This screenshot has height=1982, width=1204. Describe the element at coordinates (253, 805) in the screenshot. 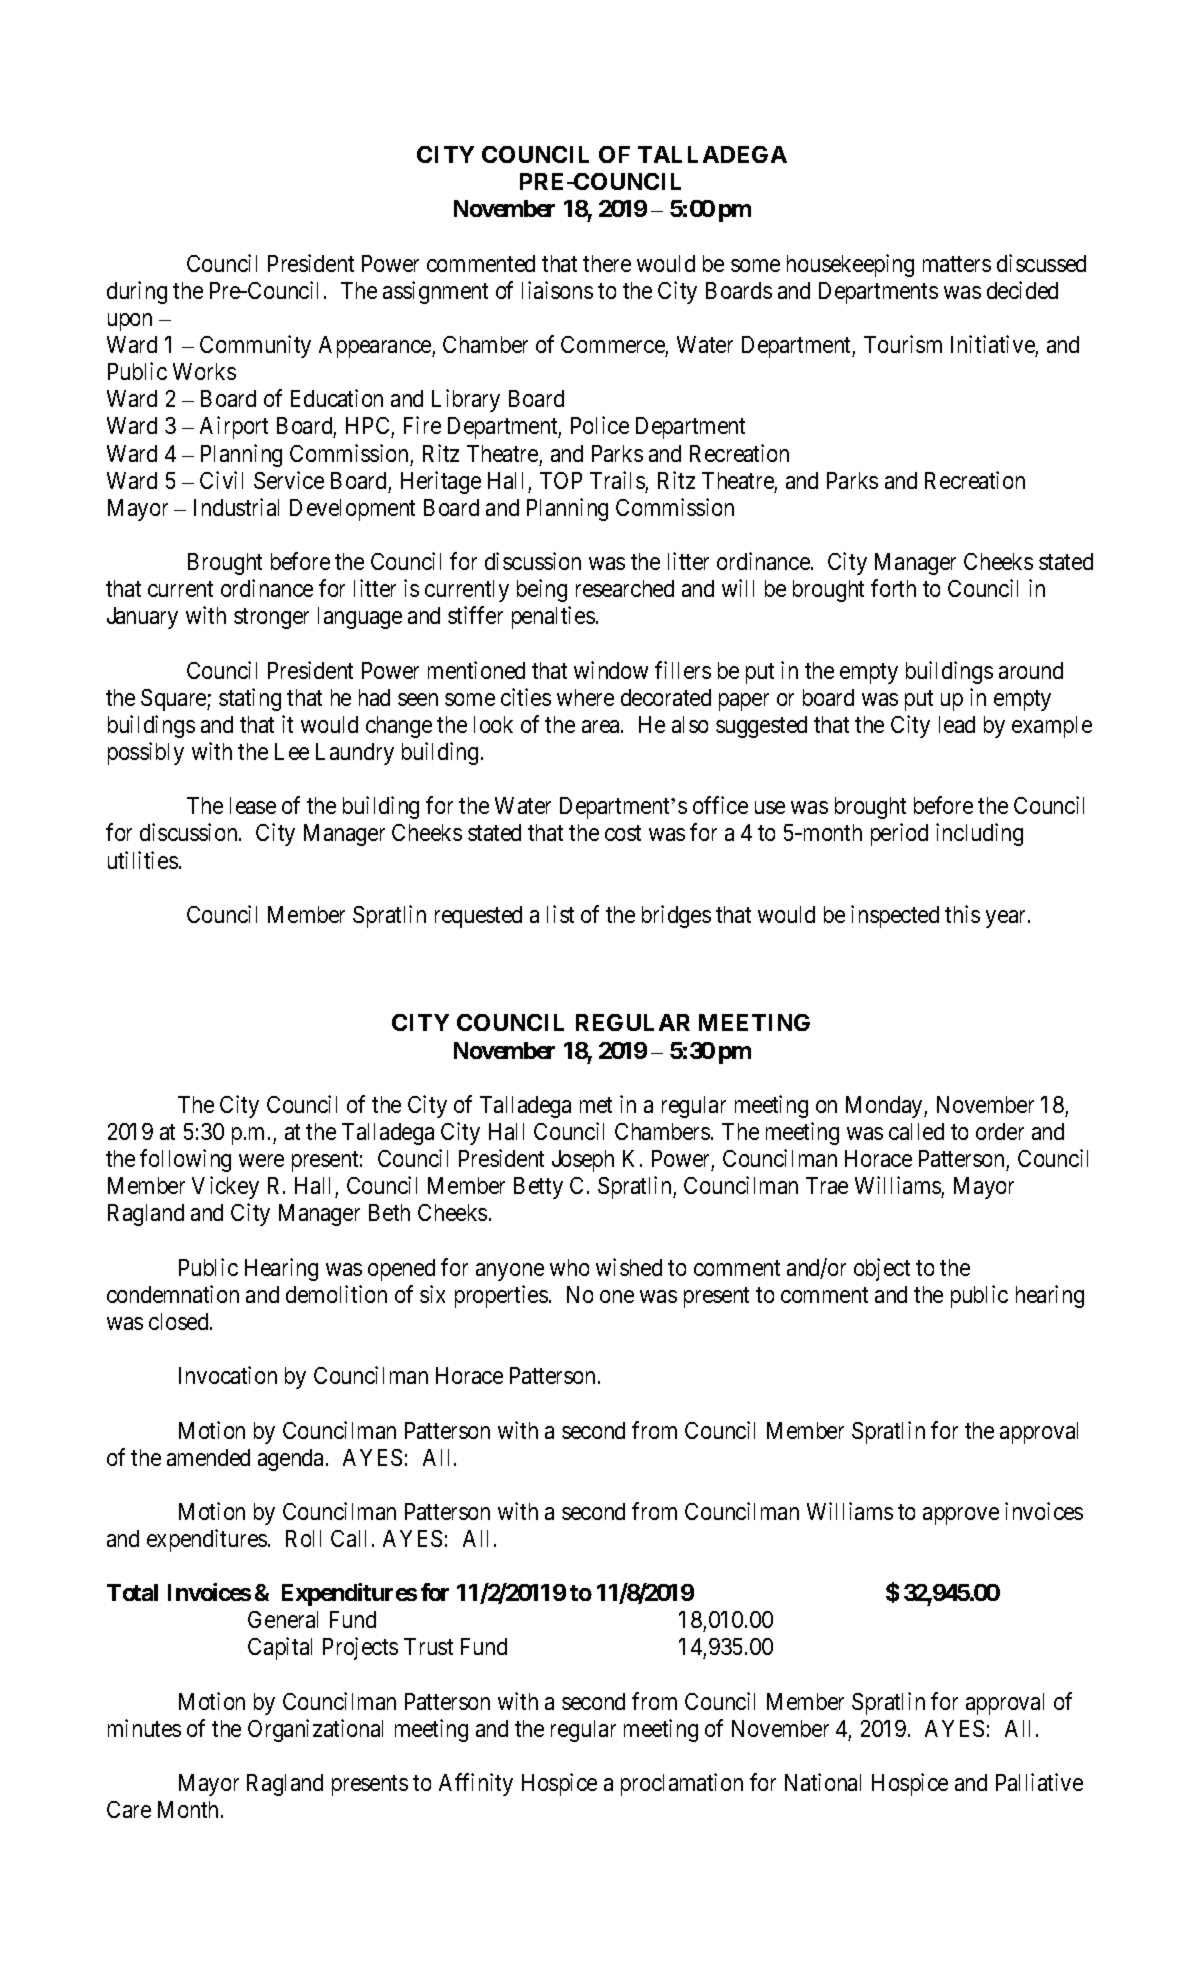

I see `lease` at that location.
